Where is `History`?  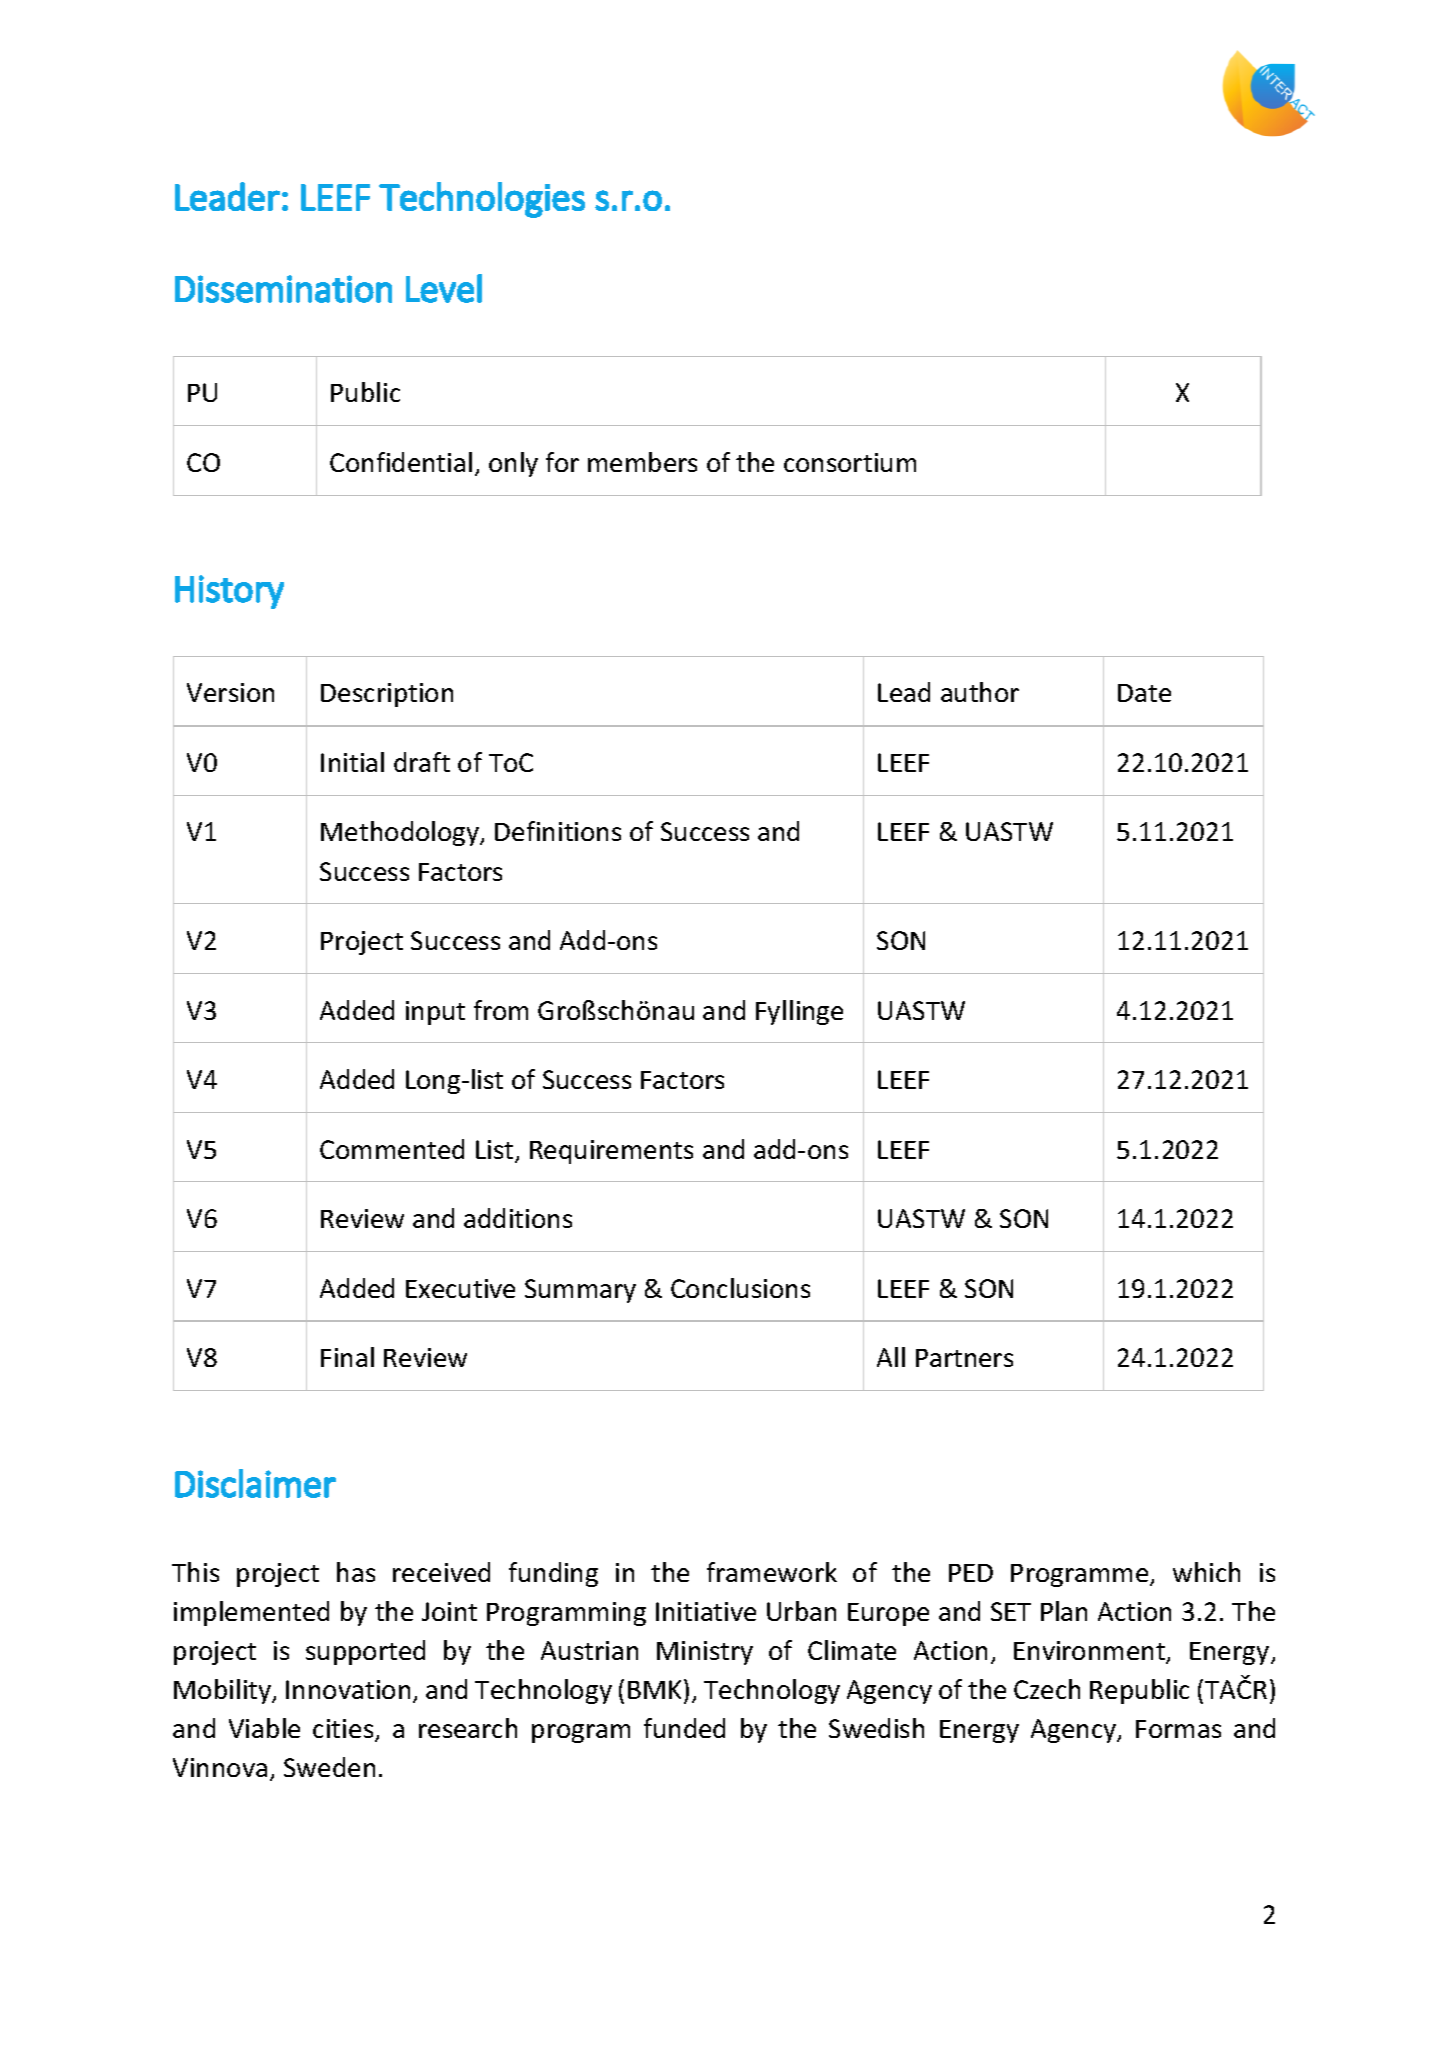 History is located at coordinates (229, 592).
